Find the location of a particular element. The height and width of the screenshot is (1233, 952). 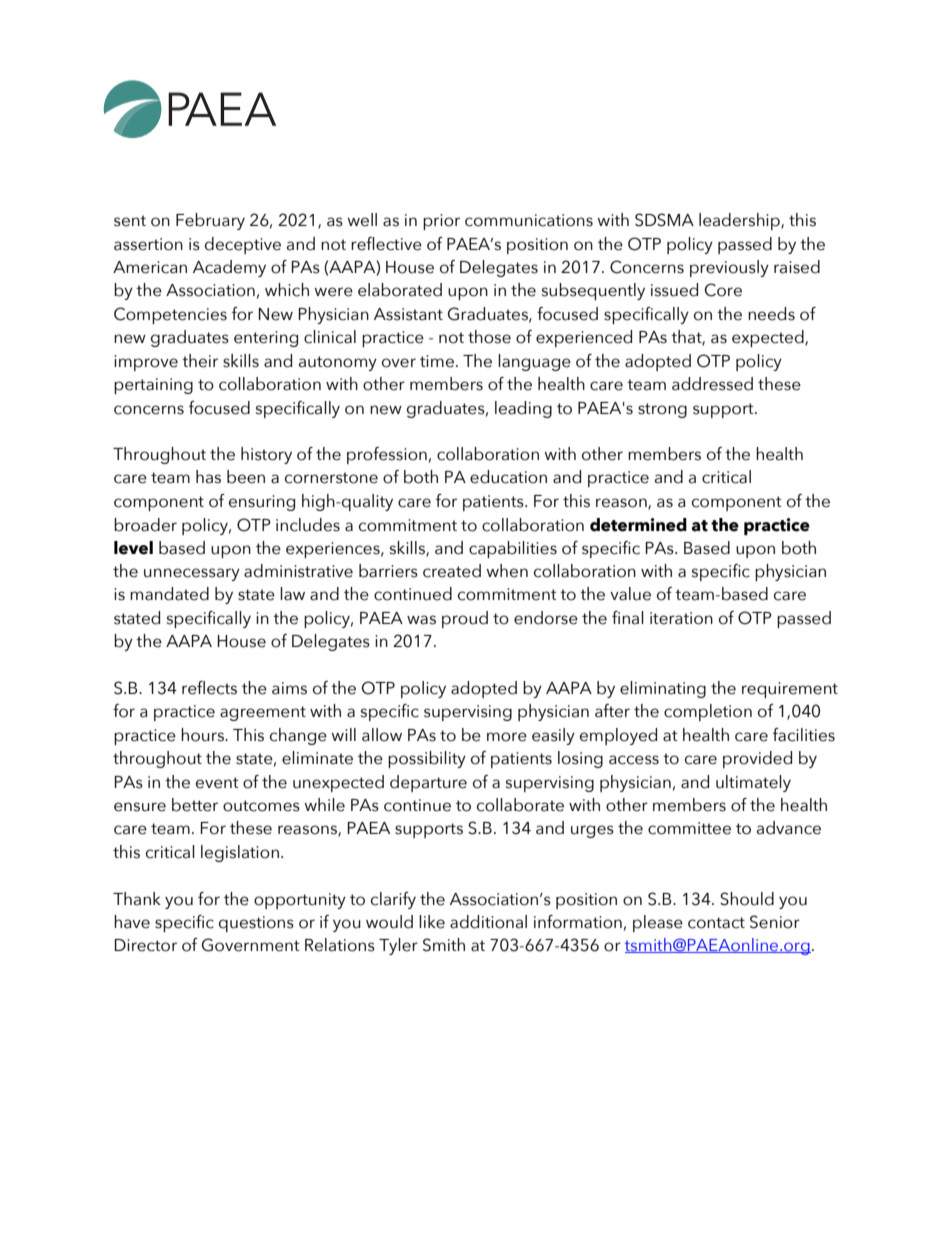

questions is located at coordinates (256, 924).
